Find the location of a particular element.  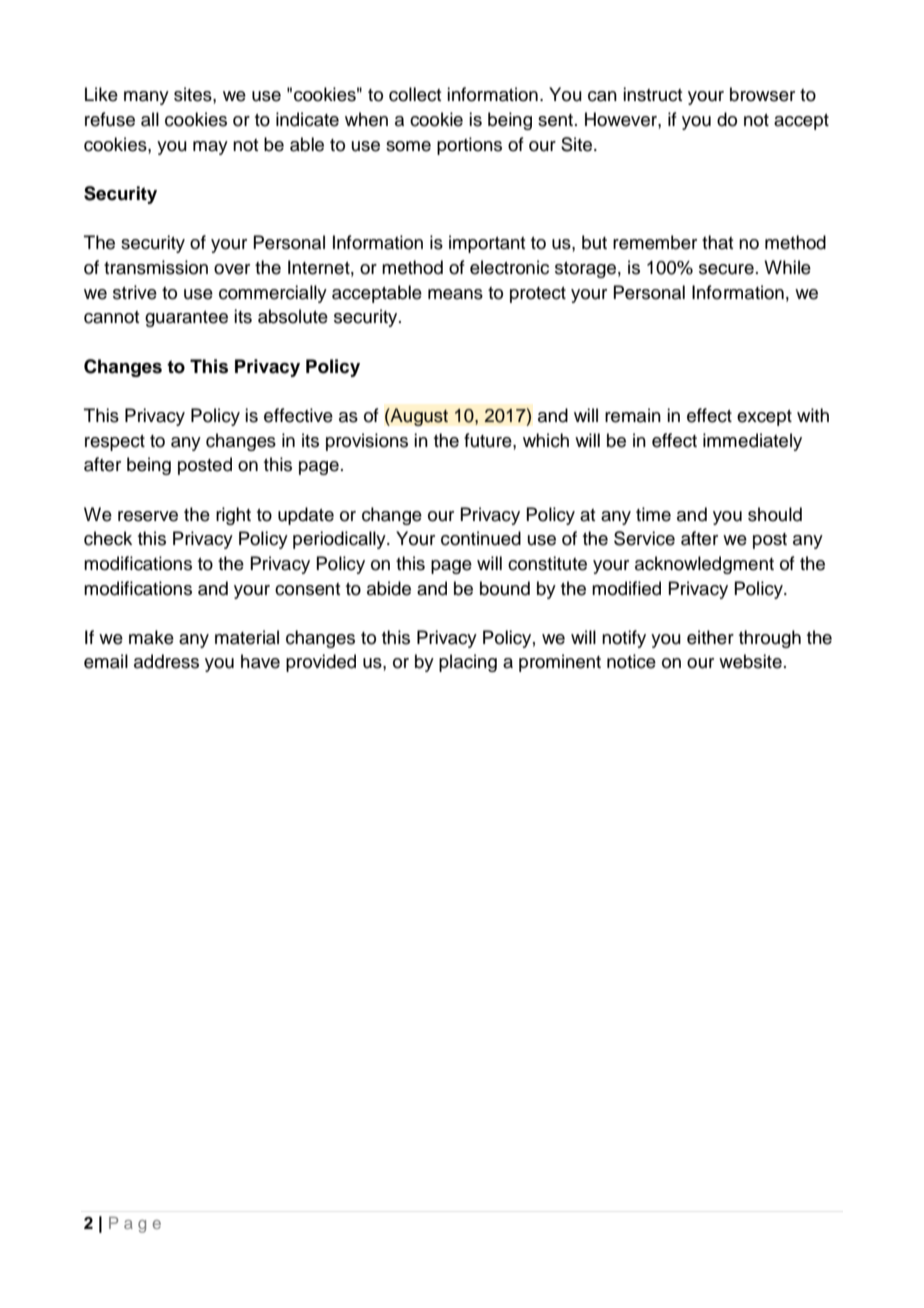

placing is located at coordinates (468, 663).
